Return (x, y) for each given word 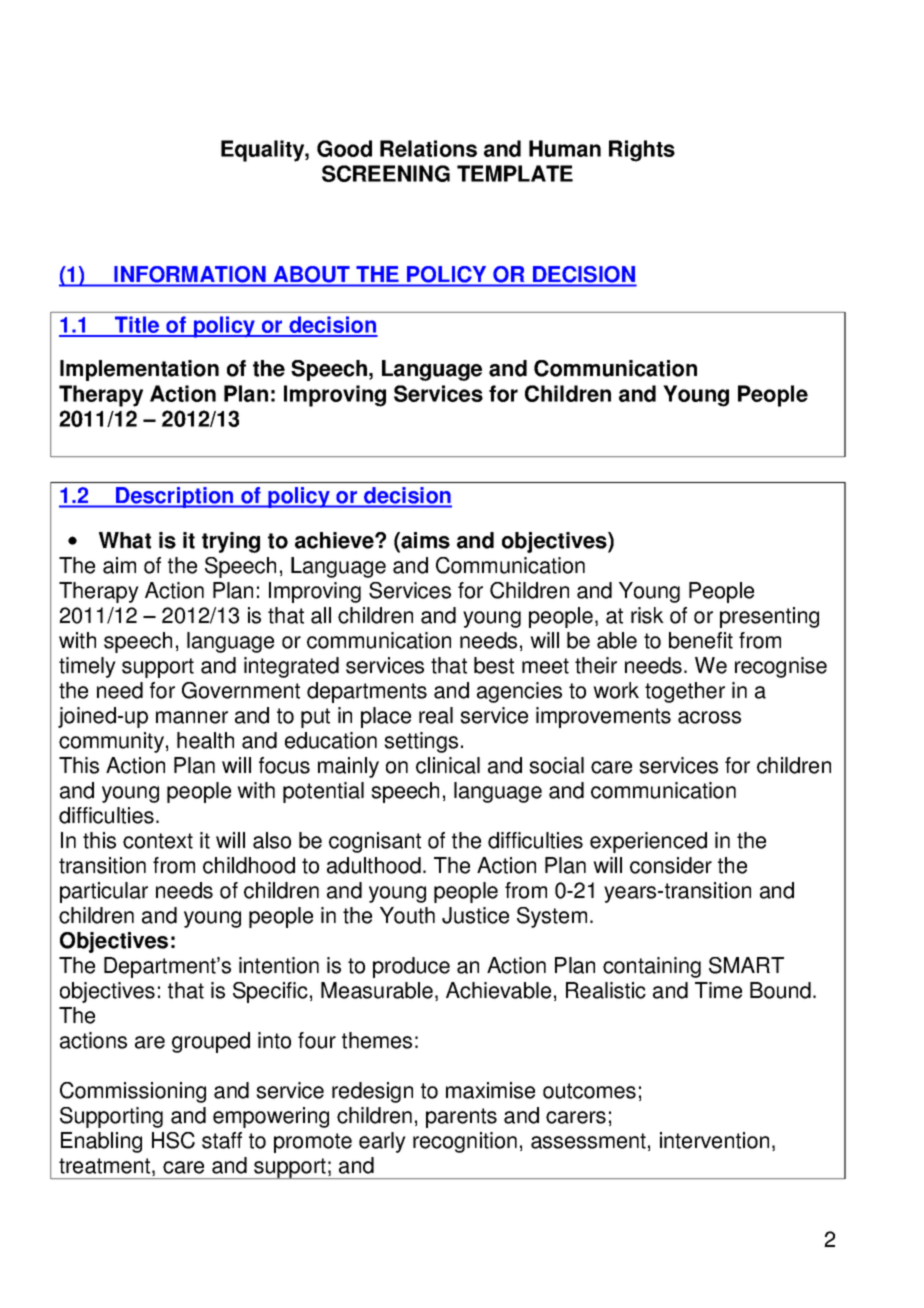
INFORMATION (190, 274)
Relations (428, 148)
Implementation (139, 370)
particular (104, 892)
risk (647, 615)
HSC (173, 1140)
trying (231, 542)
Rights (642, 151)
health (205, 740)
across (709, 717)
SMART (746, 965)
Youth (407, 915)
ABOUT (311, 274)
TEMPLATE (515, 173)
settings (421, 742)
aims (424, 541)
